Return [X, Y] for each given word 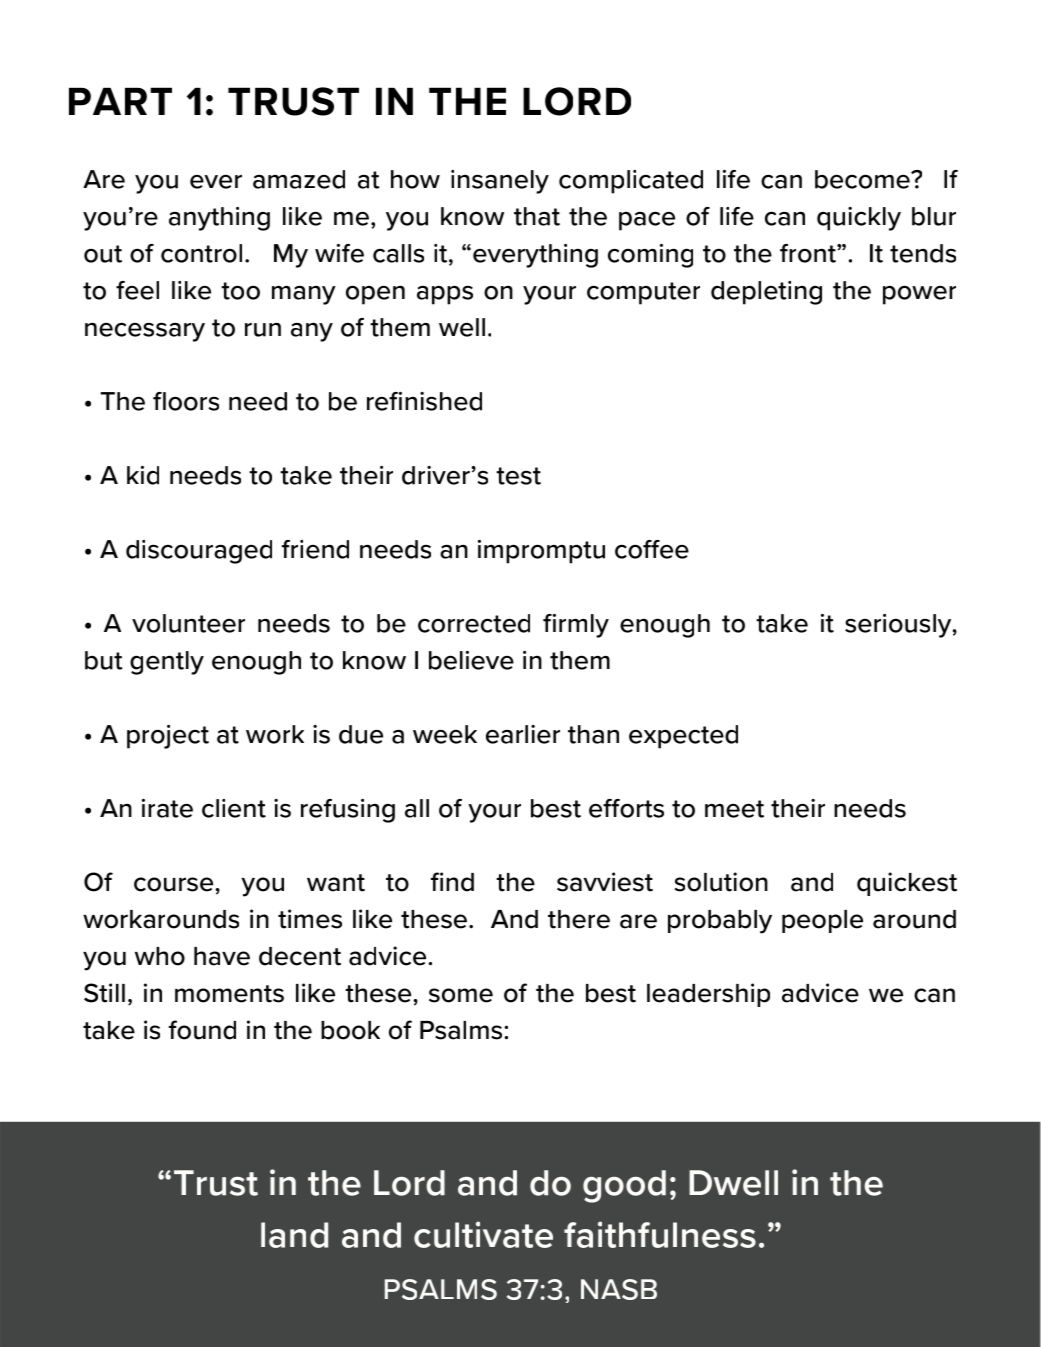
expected [683, 737]
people [822, 921]
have [222, 956]
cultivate [483, 1234]
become [863, 179]
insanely [500, 182]
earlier [523, 734]
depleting [766, 293]
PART [120, 101]
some [461, 995]
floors [186, 401]
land [294, 1235]
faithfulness [660, 1234]
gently [167, 663]
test [518, 476]
